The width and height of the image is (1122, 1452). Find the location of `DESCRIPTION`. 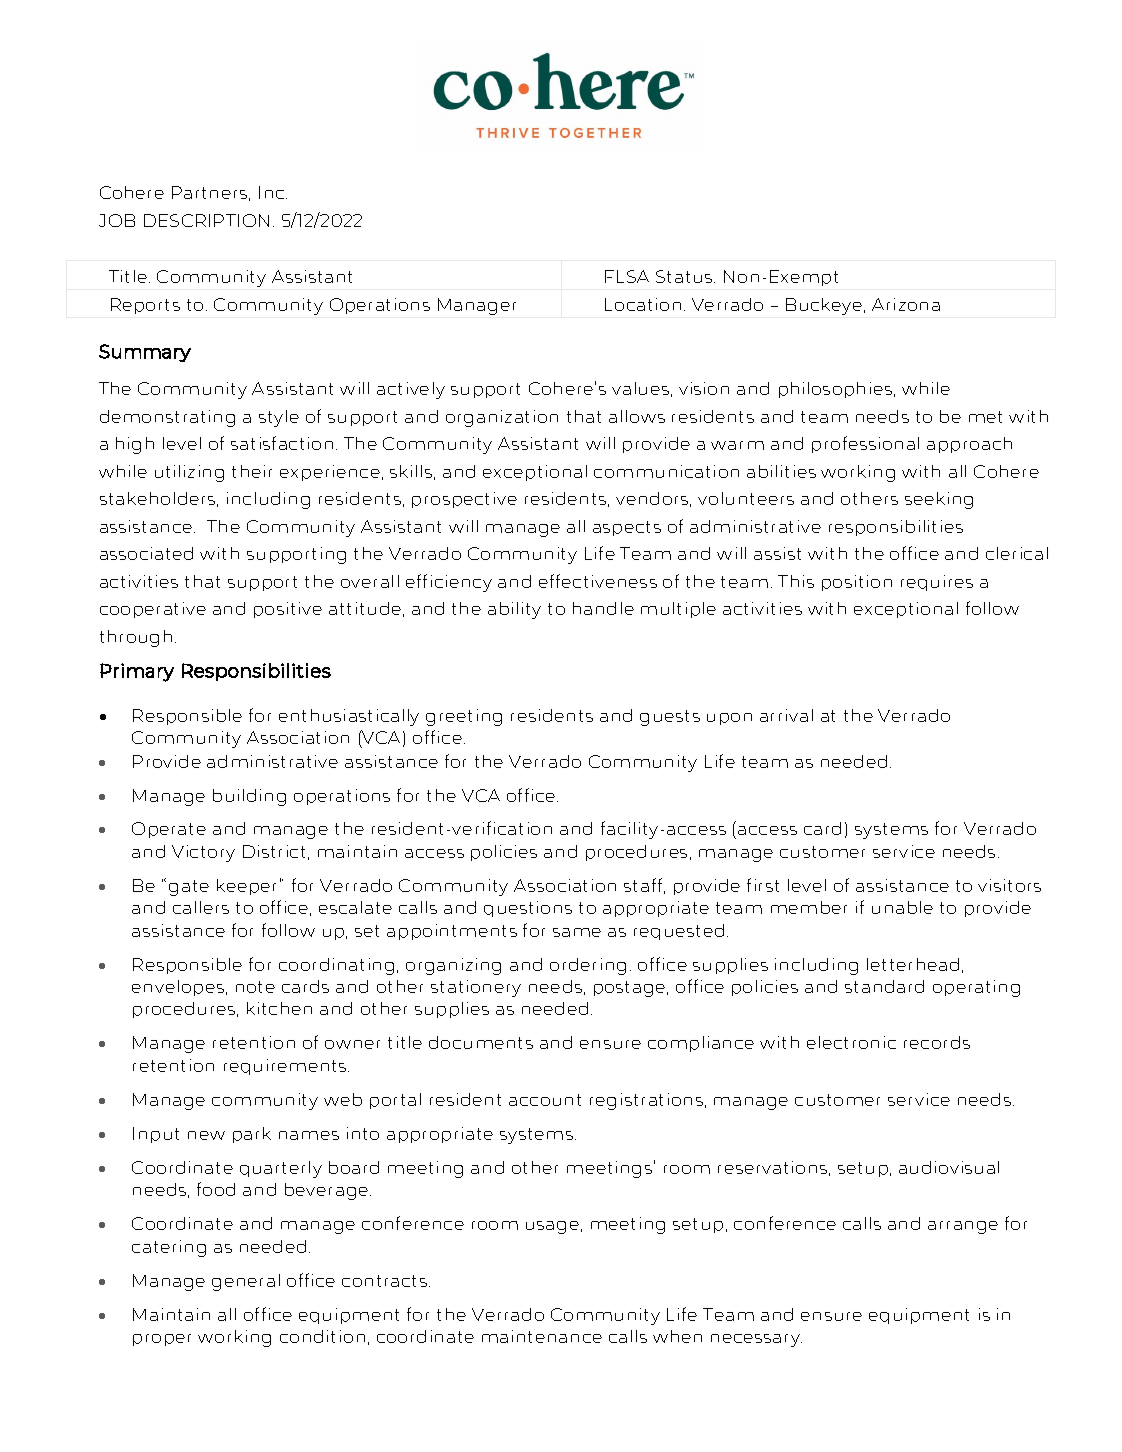

DESCRIPTION is located at coordinates (206, 220).
